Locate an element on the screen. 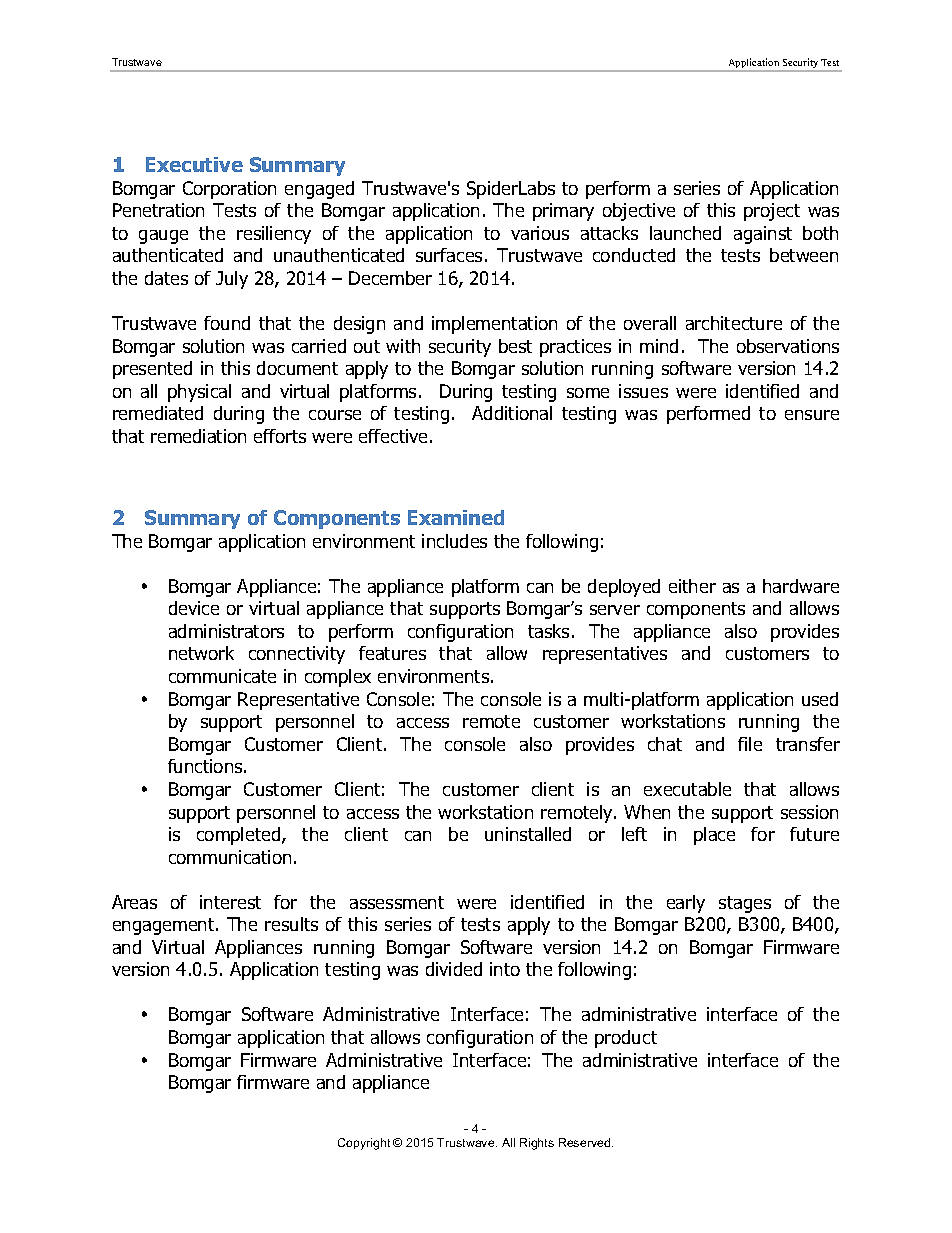  place is located at coordinates (714, 836).
